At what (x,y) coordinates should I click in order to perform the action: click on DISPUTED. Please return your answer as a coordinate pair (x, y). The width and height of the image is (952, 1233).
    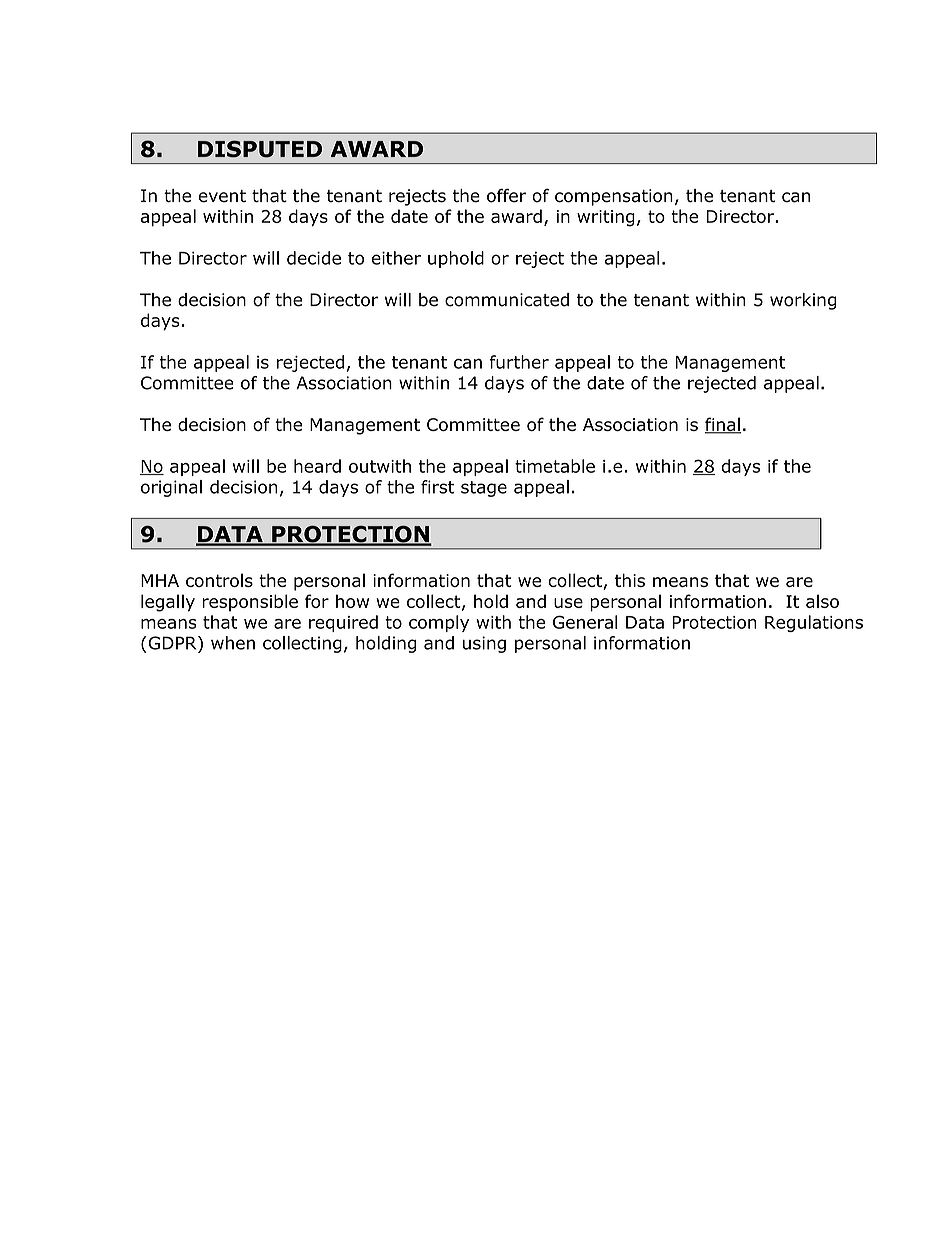
    Looking at the image, I should click on (260, 149).
